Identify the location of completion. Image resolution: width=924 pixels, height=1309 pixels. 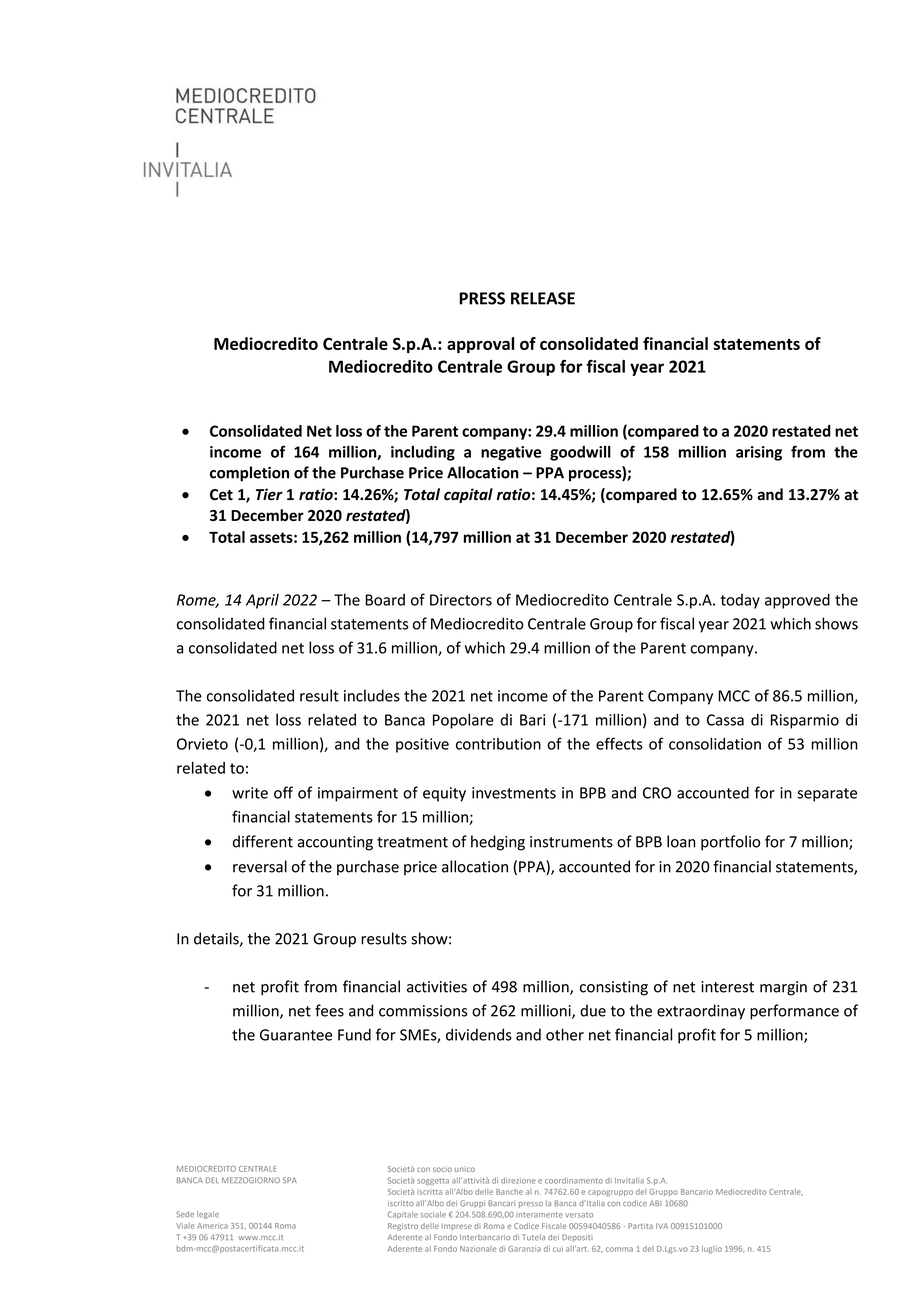
(249, 474).
